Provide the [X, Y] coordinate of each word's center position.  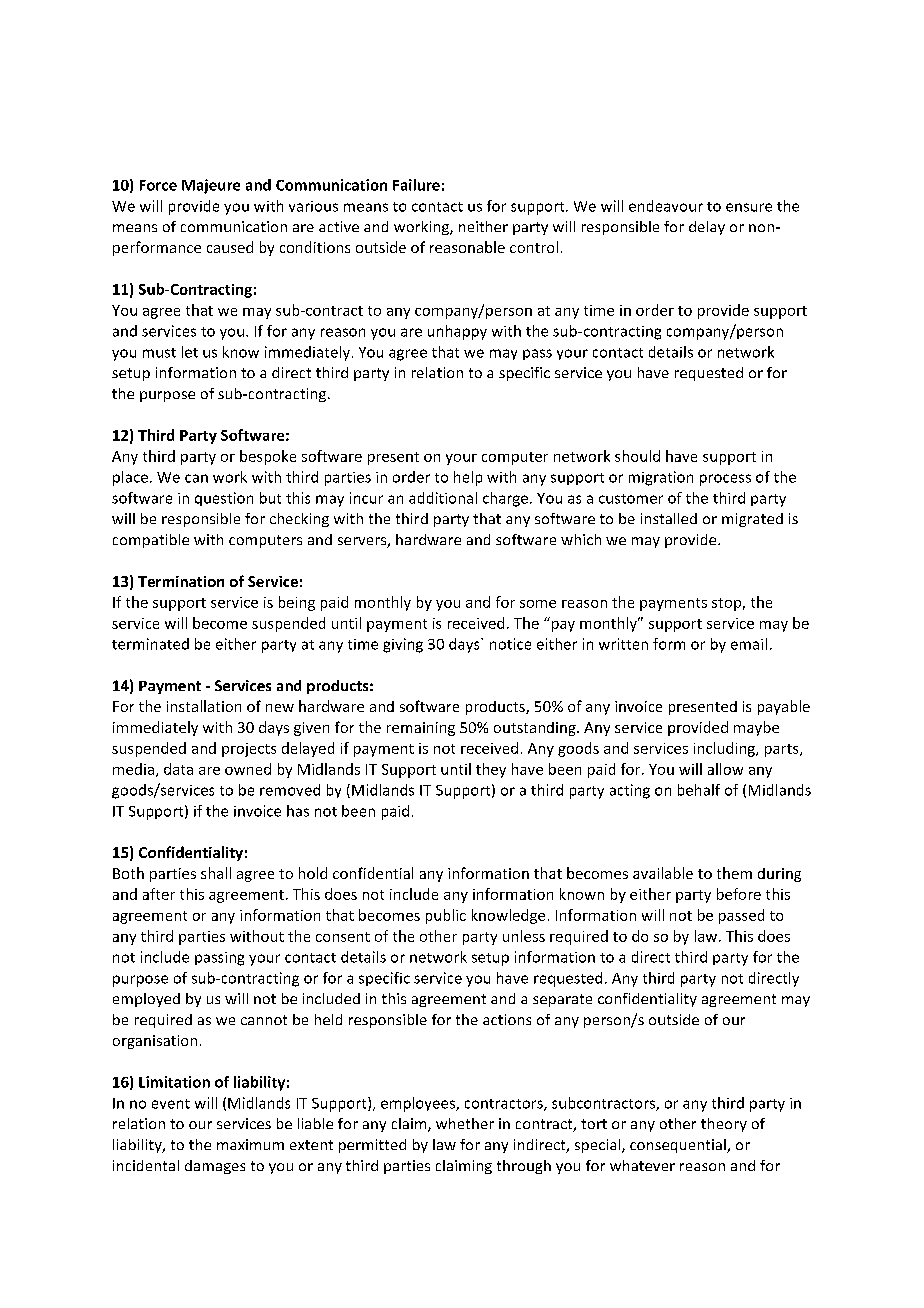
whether [465, 1123]
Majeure [211, 186]
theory [724, 1125]
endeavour [666, 206]
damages [215, 1167]
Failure [416, 185]
